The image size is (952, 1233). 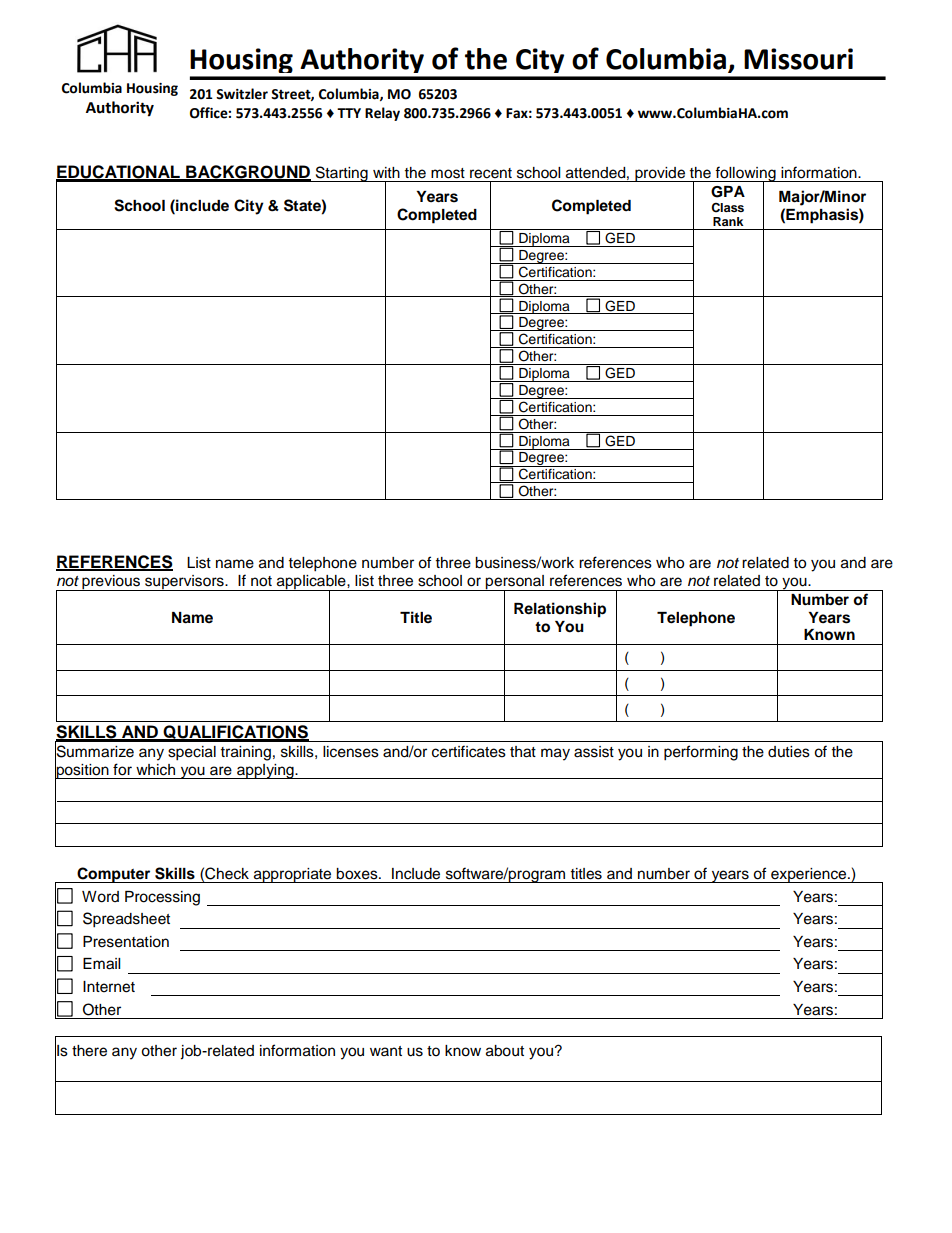 What do you see at coordinates (515, 583) in the document?
I see `personal` at bounding box center [515, 583].
